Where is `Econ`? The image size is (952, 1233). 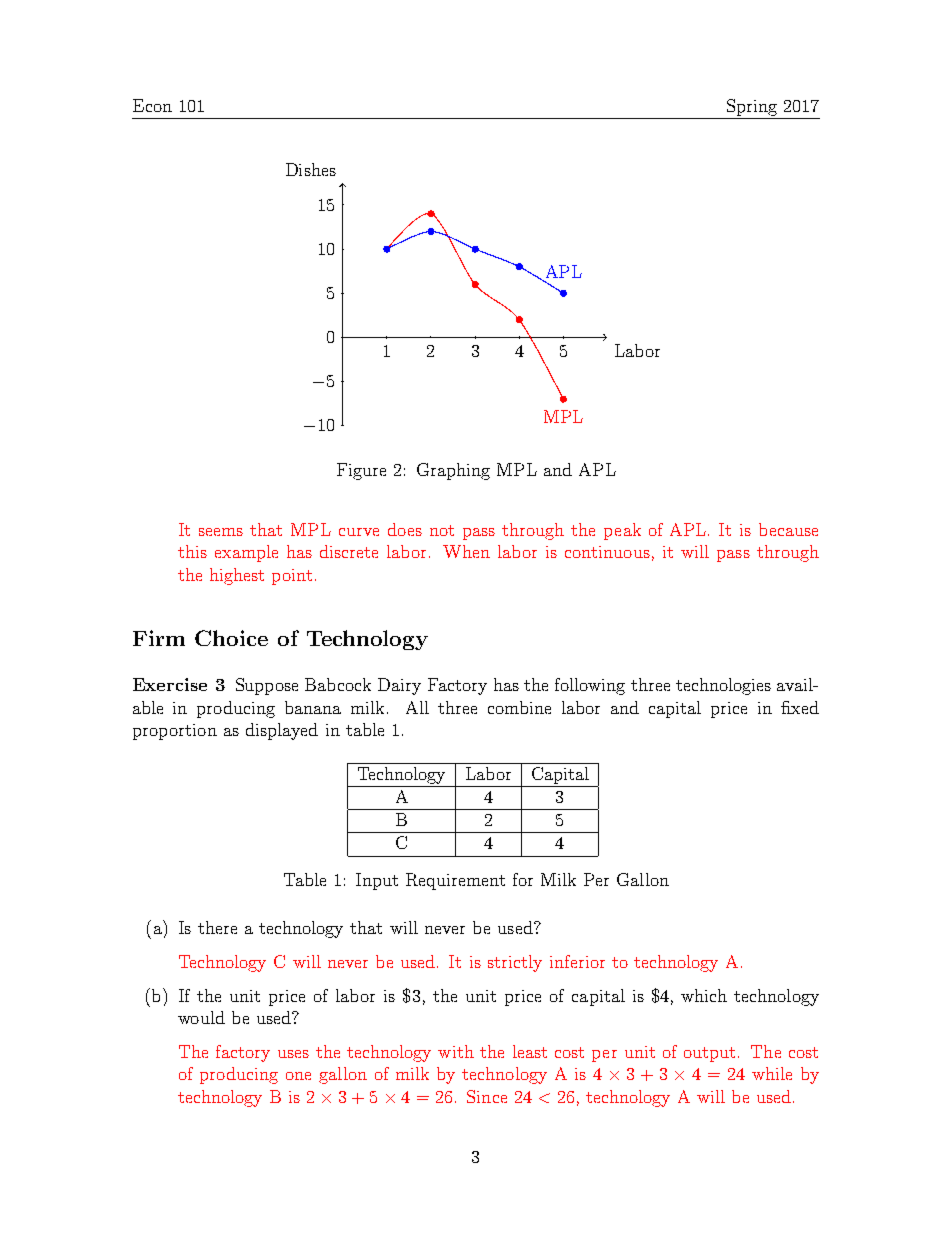 Econ is located at coordinates (152, 105).
